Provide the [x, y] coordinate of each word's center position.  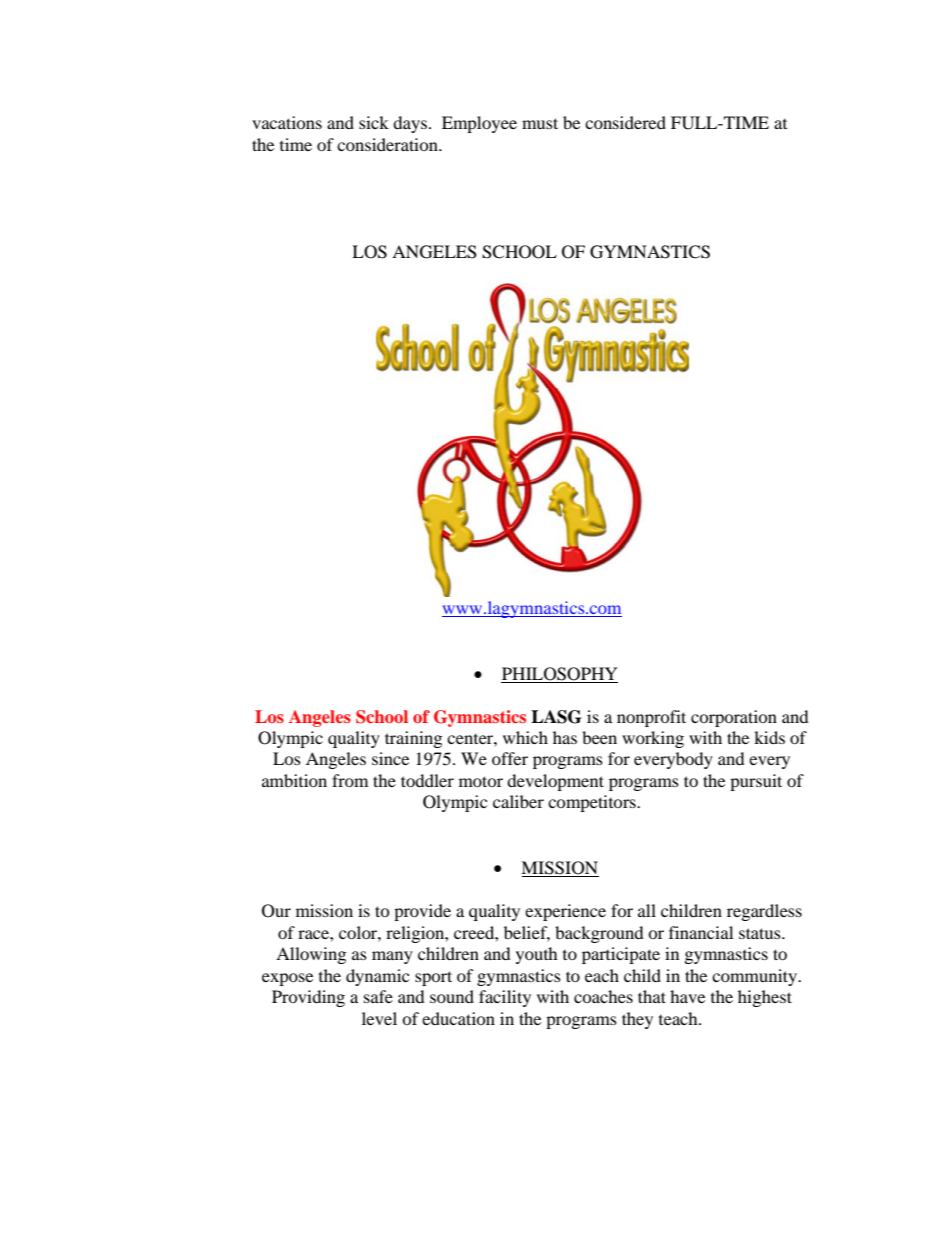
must [540, 123]
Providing [308, 998]
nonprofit [651, 718]
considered [625, 122]
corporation [734, 718]
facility [505, 998]
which [525, 737]
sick [374, 122]
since [390, 758]
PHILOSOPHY [560, 674]
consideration [388, 144]
